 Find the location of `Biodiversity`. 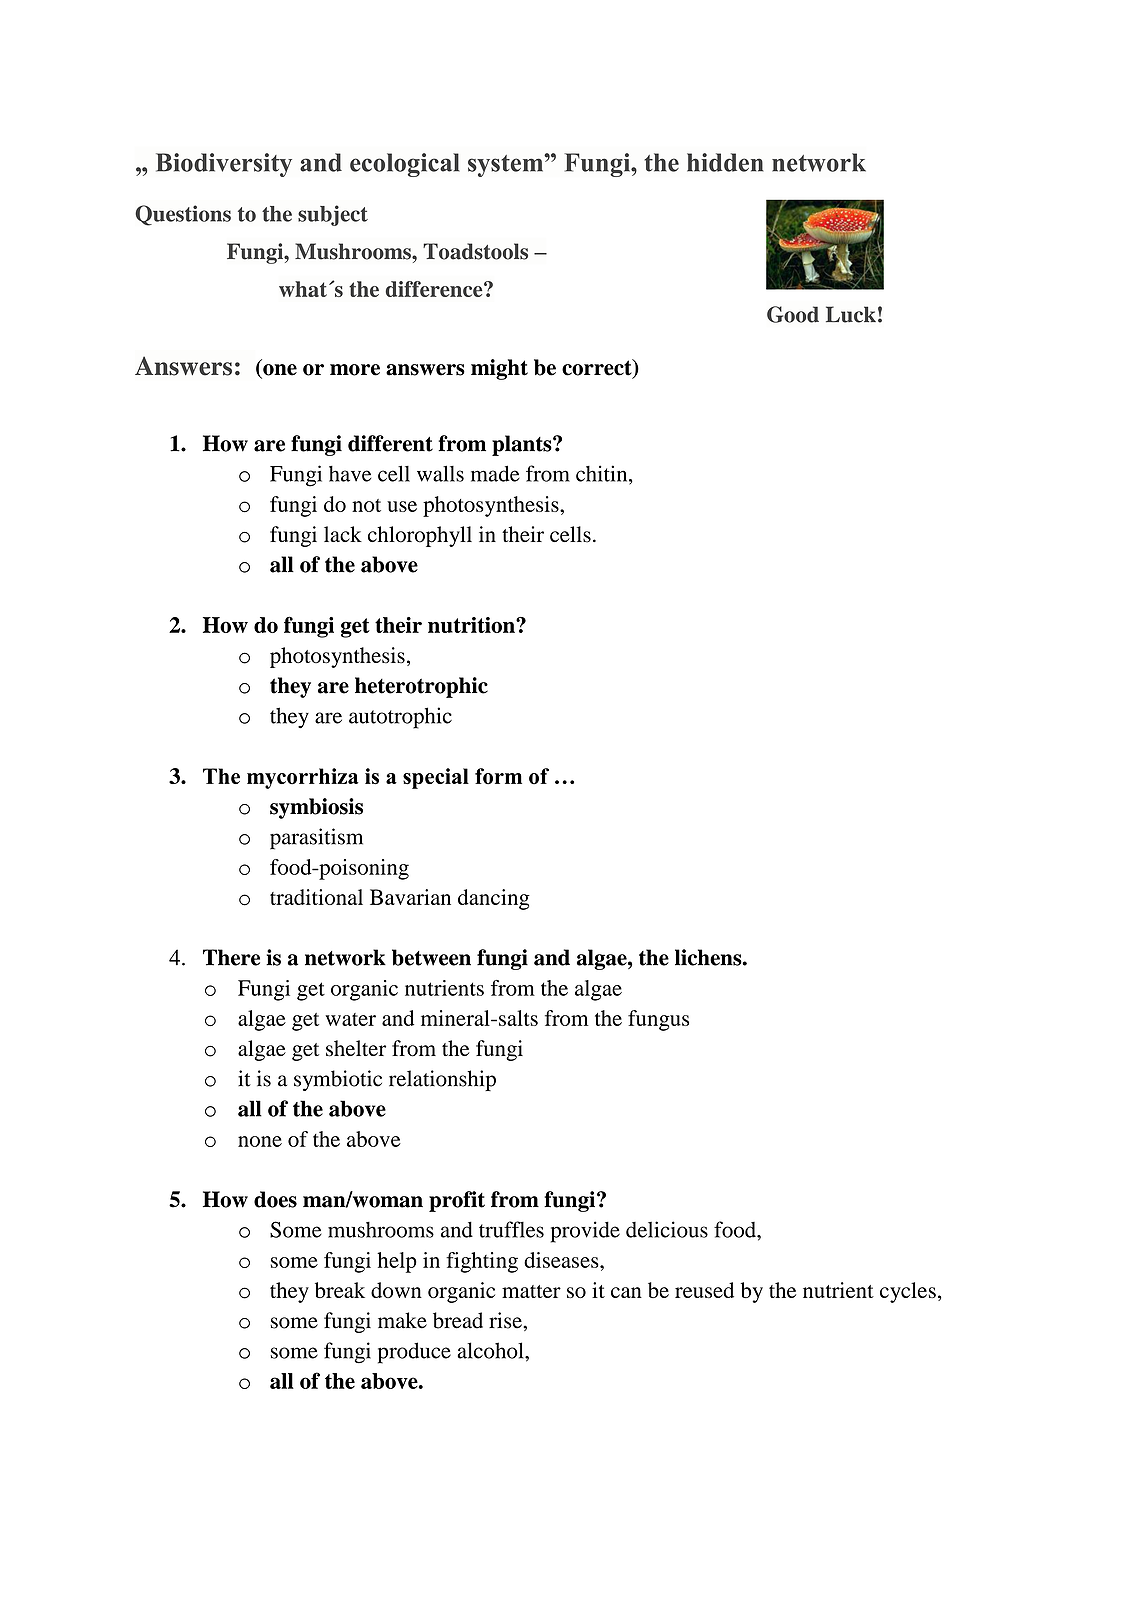

Biodiversity is located at coordinates (224, 165).
